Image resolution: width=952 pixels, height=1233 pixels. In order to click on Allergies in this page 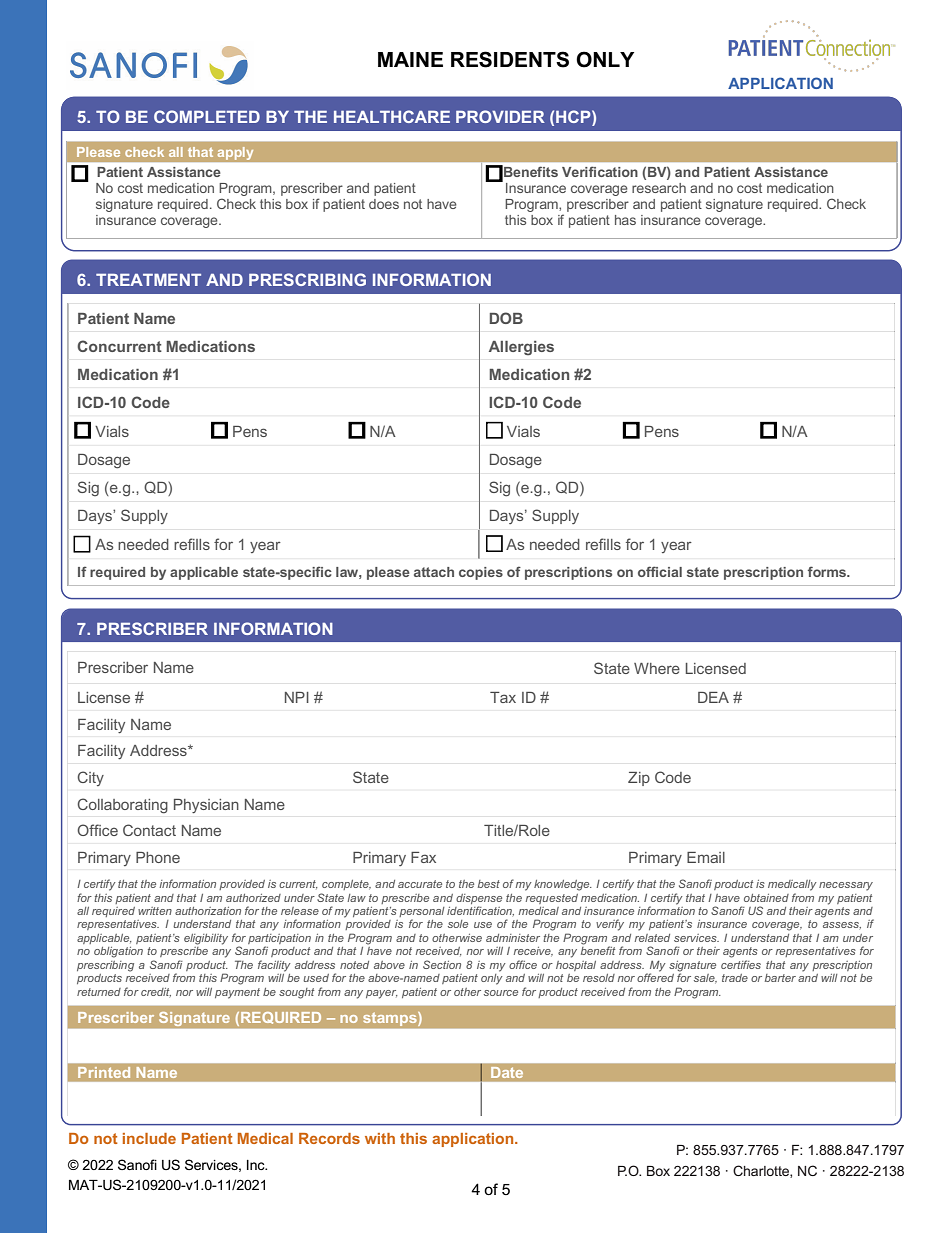, I will do `click(521, 348)`.
